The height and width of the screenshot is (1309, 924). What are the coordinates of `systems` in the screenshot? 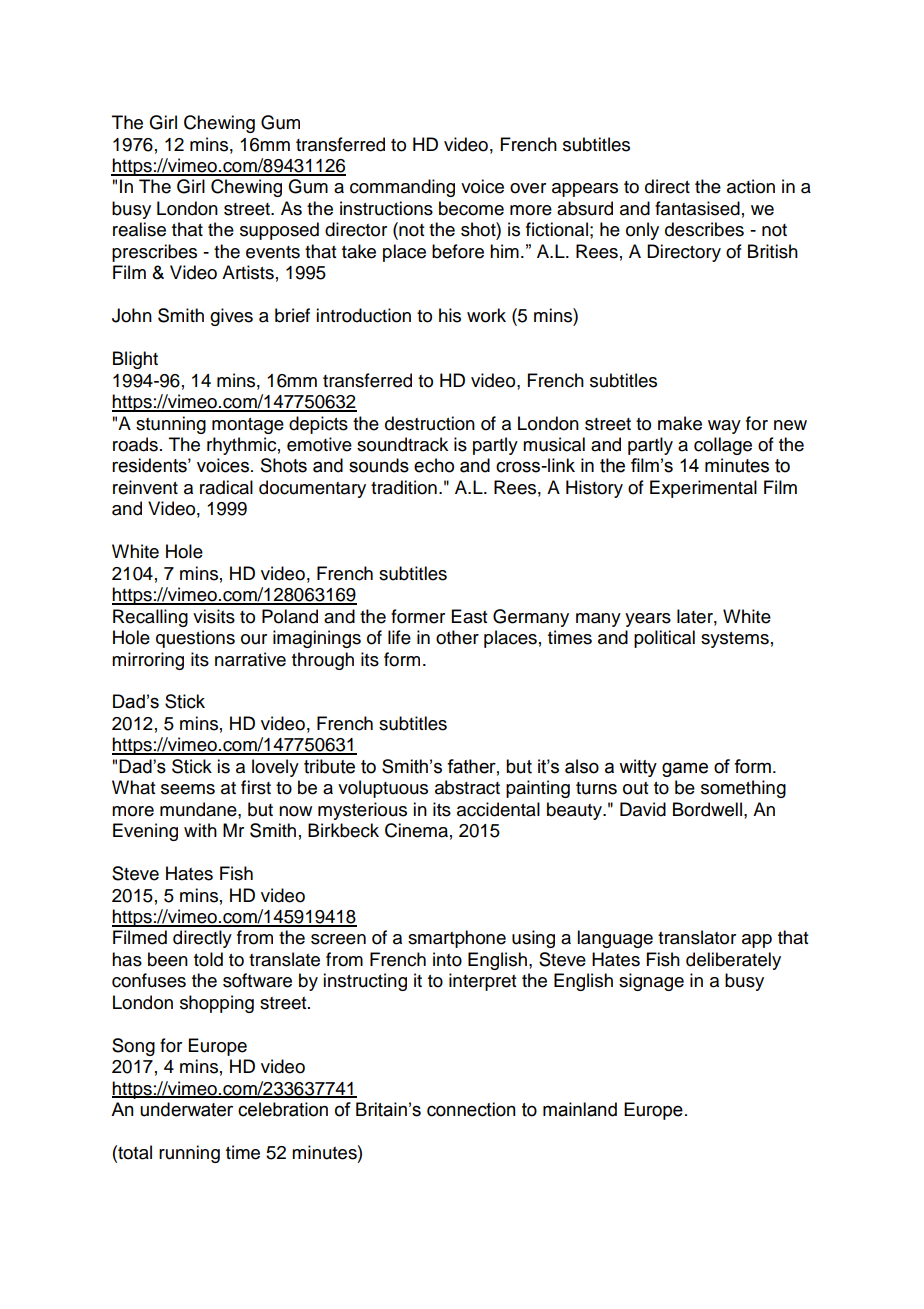 It's located at (735, 640).
